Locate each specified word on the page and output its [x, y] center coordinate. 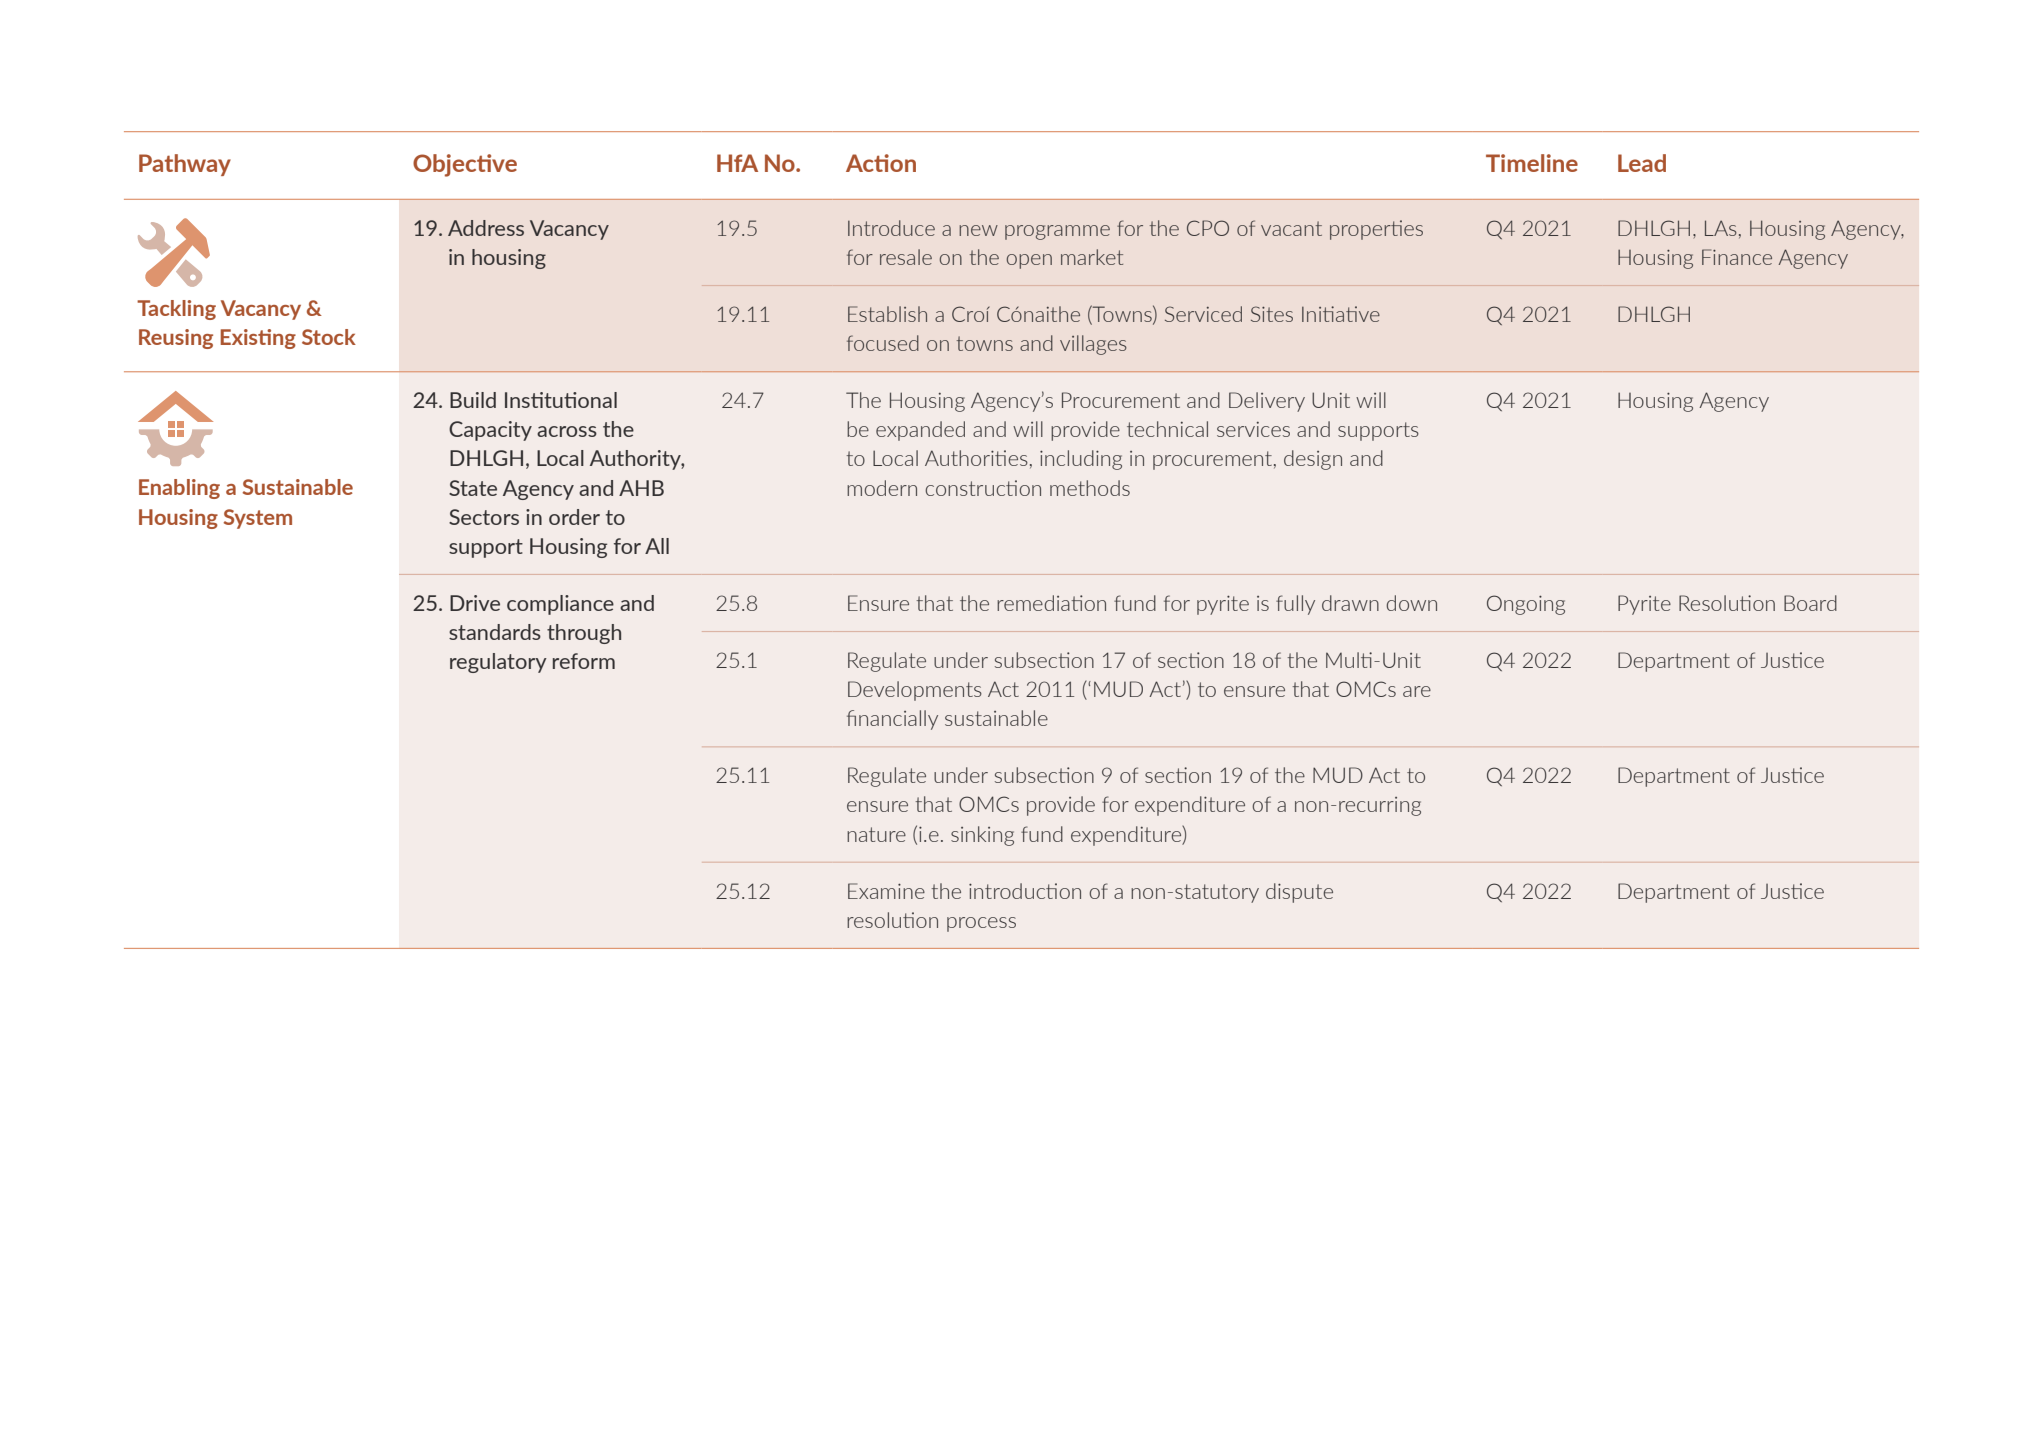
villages [1093, 345]
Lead [1642, 163]
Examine [886, 891]
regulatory [498, 663]
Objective [465, 165]
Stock [329, 337]
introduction [1025, 891]
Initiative [1341, 314]
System [258, 519]
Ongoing [1526, 605]
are [1417, 691]
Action [881, 163]
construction [983, 488]
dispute [1299, 893]
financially [892, 720]
